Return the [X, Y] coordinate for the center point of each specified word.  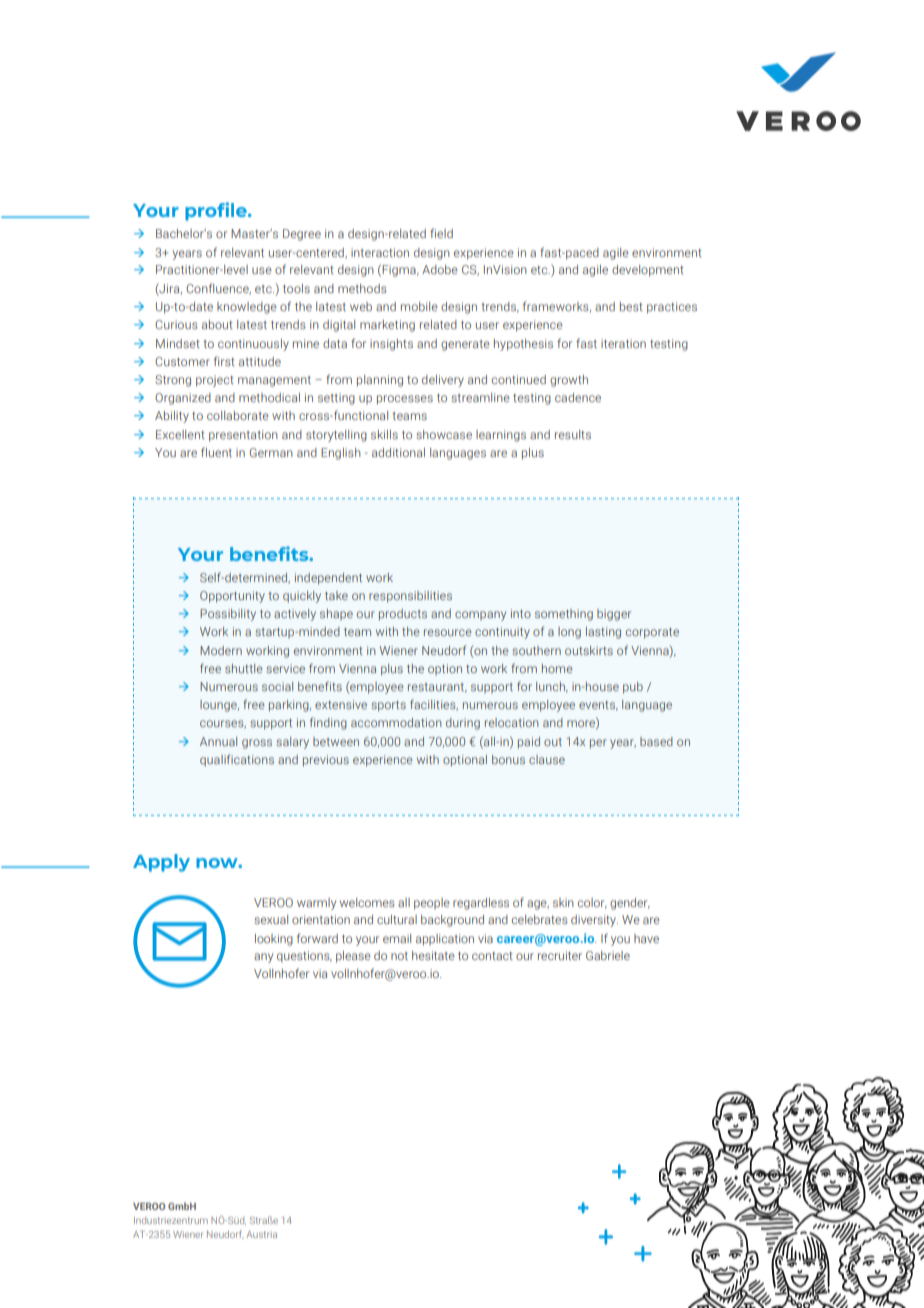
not [399, 956]
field [441, 233]
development [648, 271]
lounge [219, 706]
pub [633, 688]
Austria [261, 1234]
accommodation [396, 722]
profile [217, 211]
